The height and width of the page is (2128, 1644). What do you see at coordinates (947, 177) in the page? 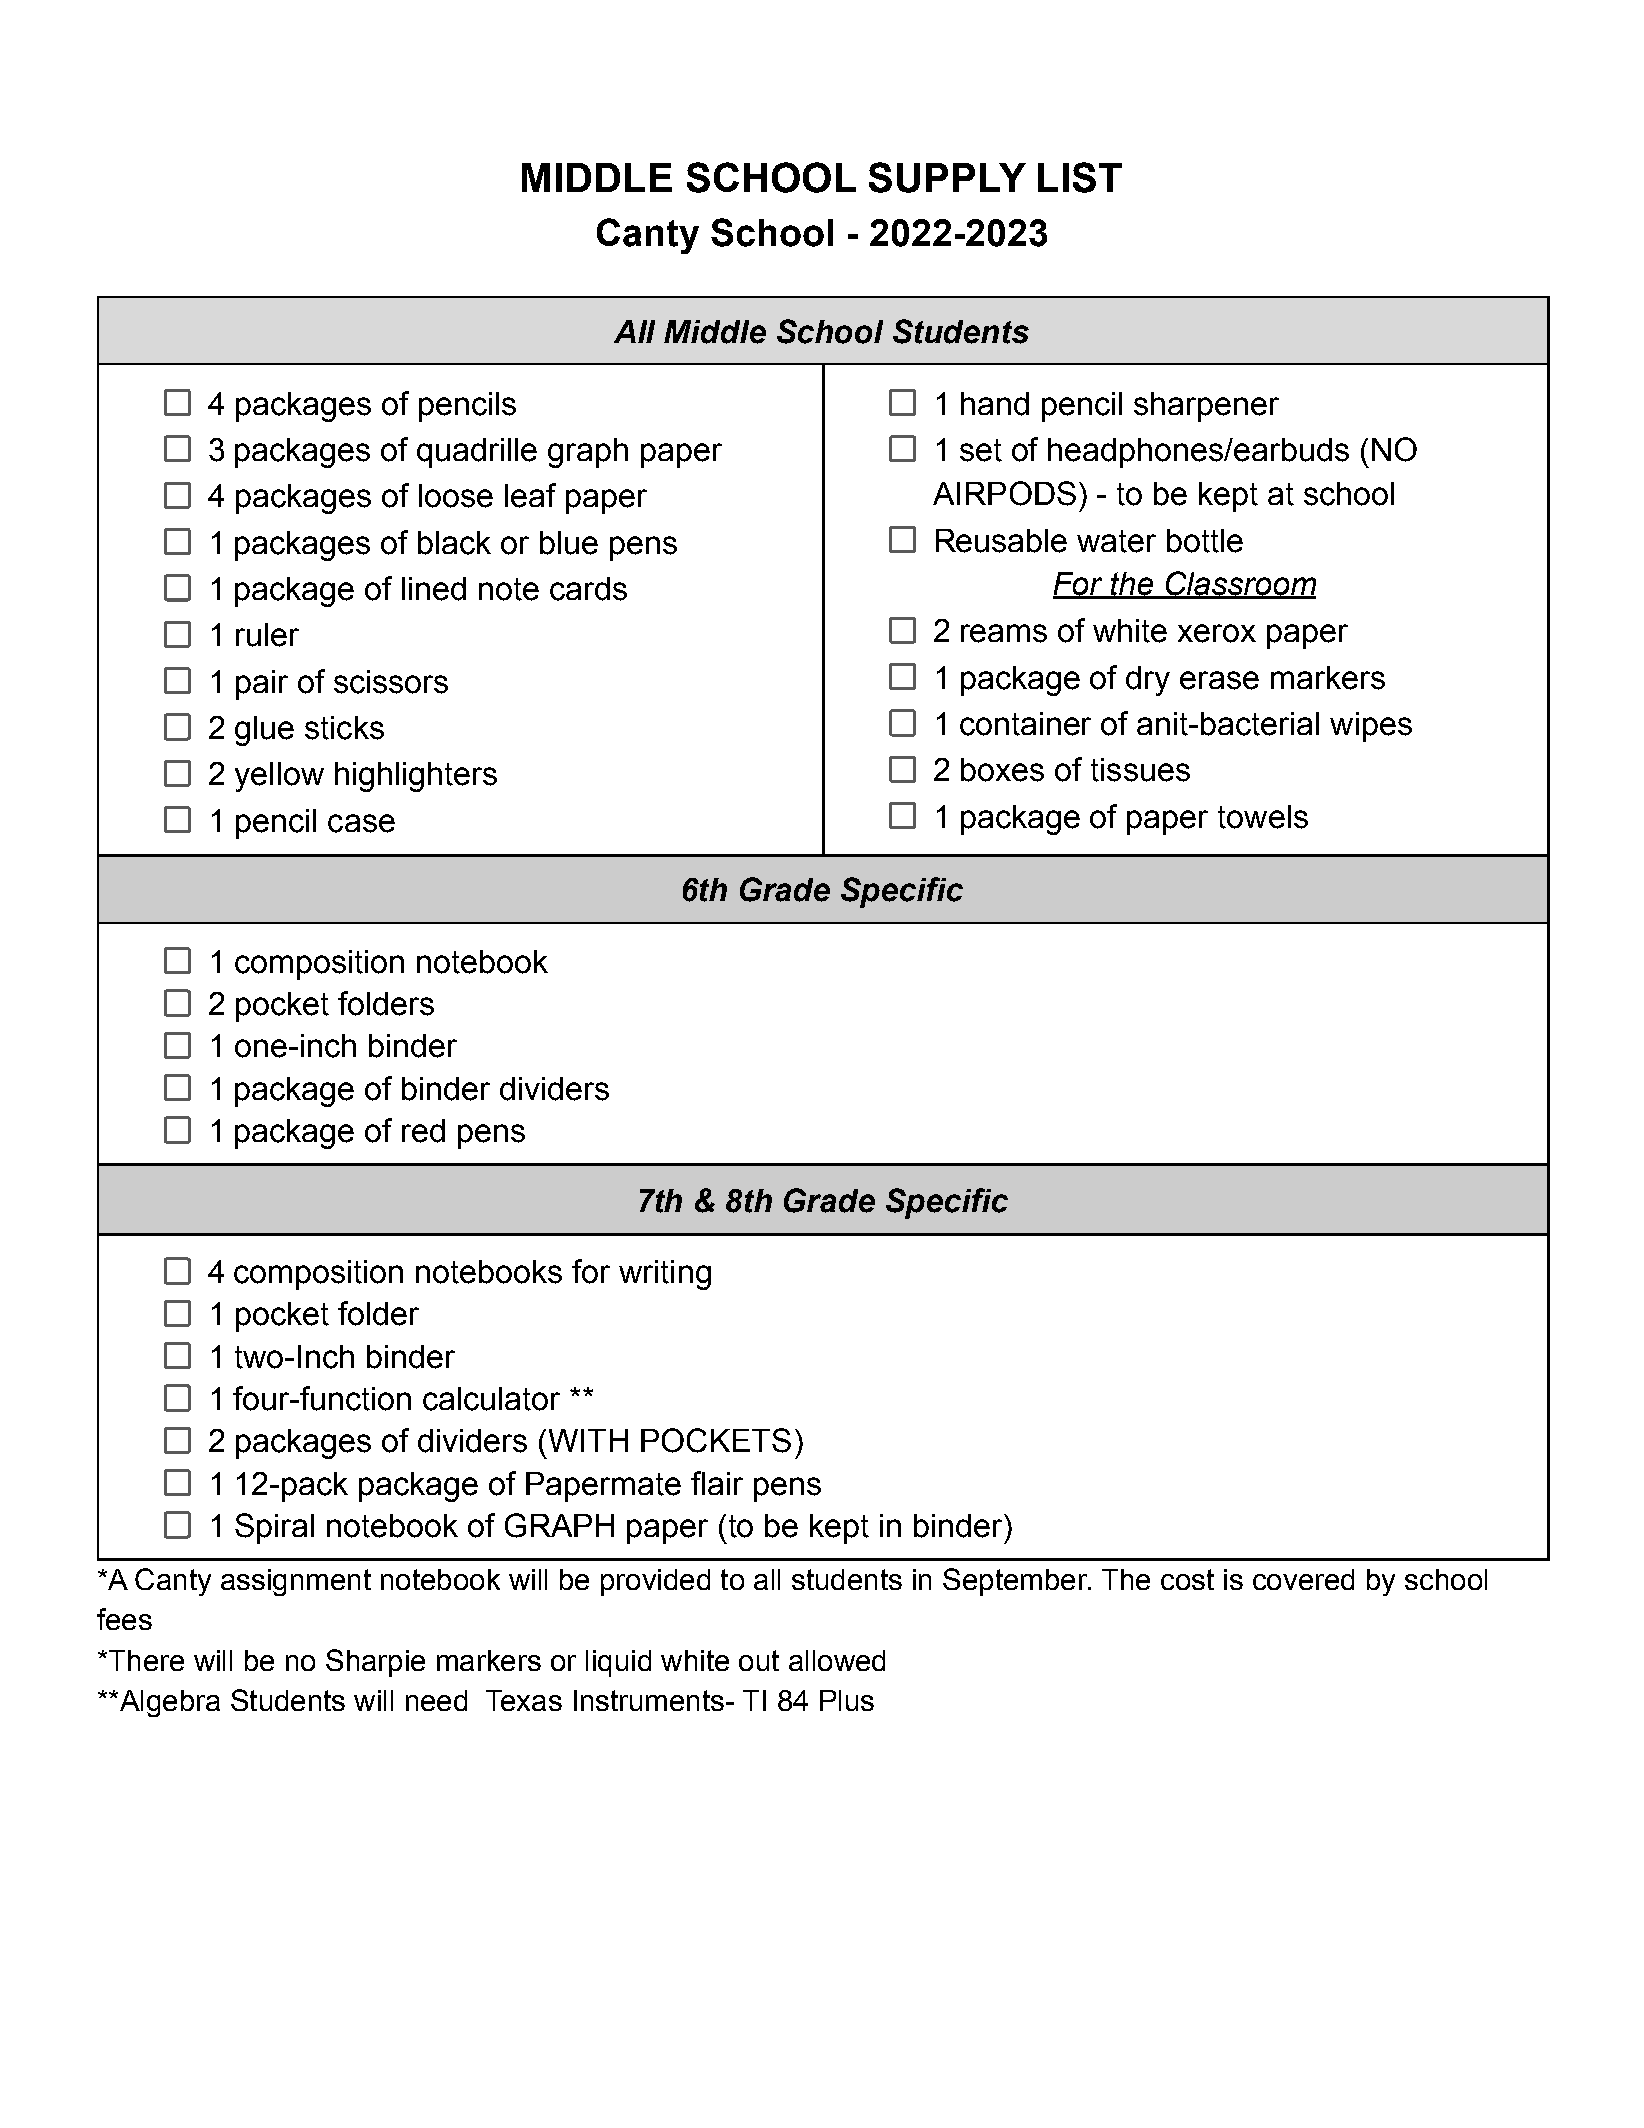
I see `SUPPLY` at bounding box center [947, 177].
